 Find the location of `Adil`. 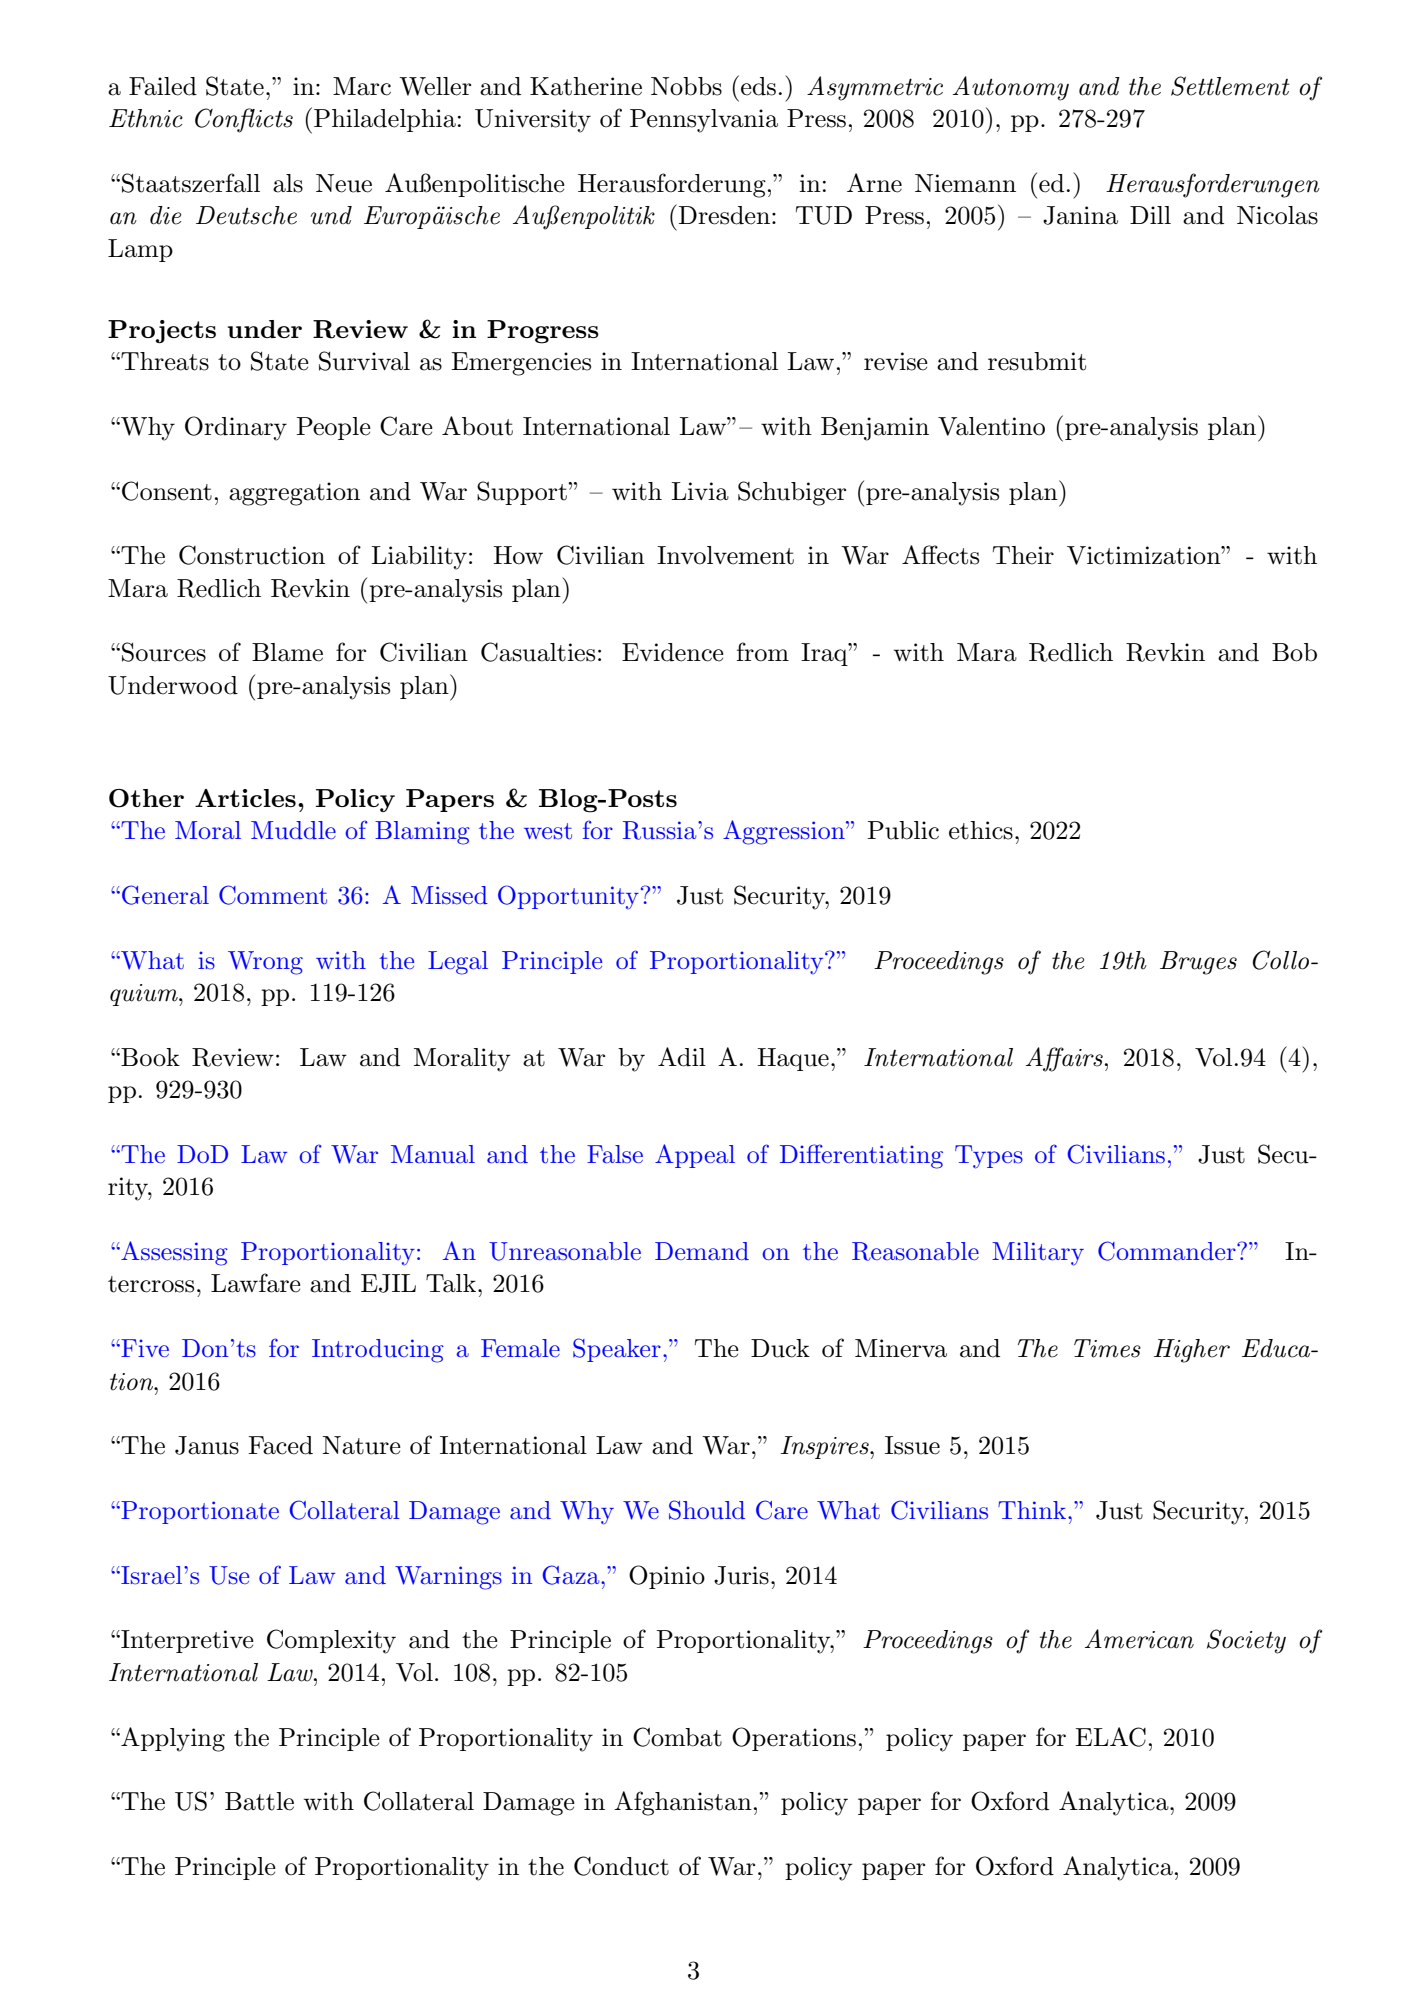

Adil is located at coordinates (682, 1057).
